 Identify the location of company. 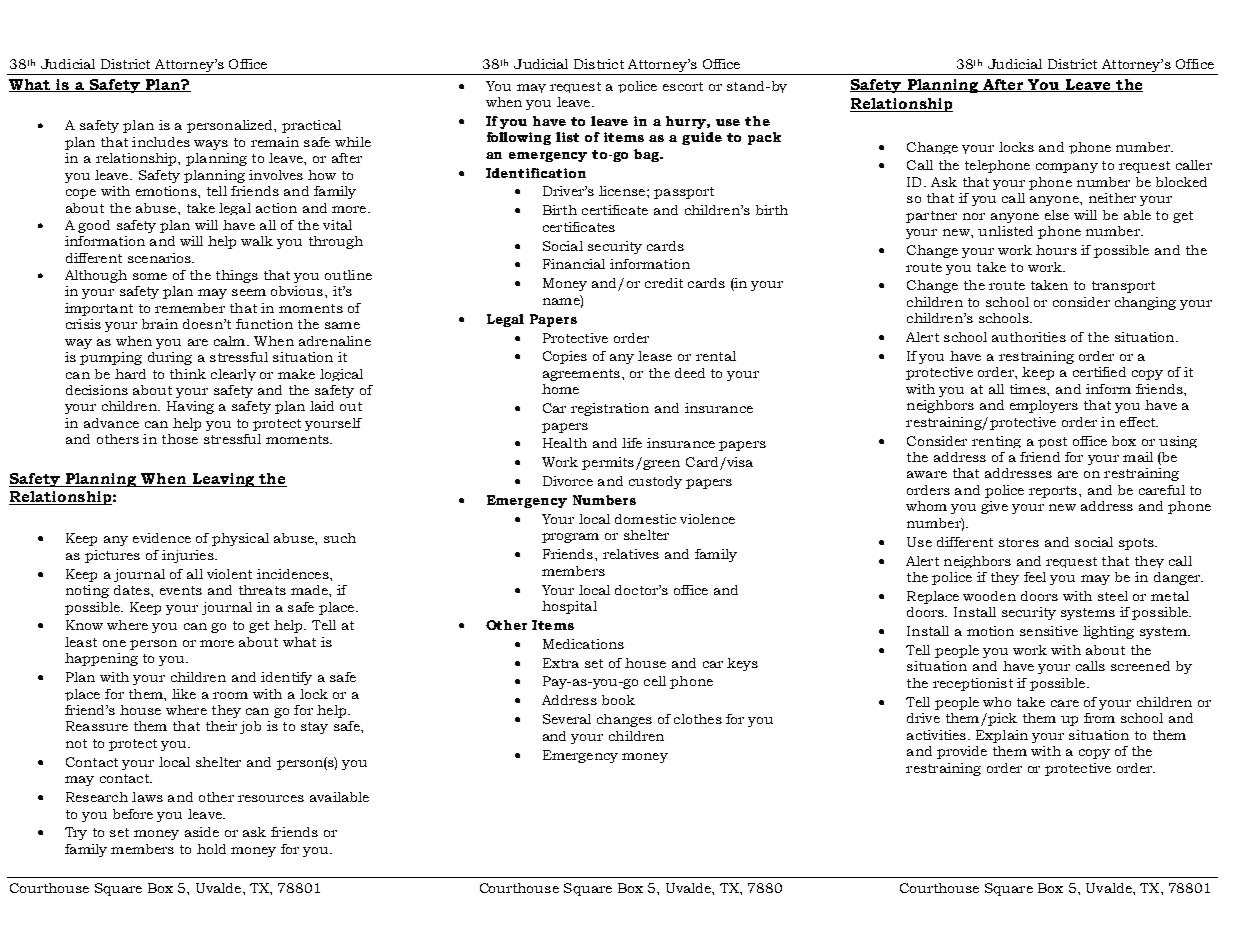
(1067, 168).
